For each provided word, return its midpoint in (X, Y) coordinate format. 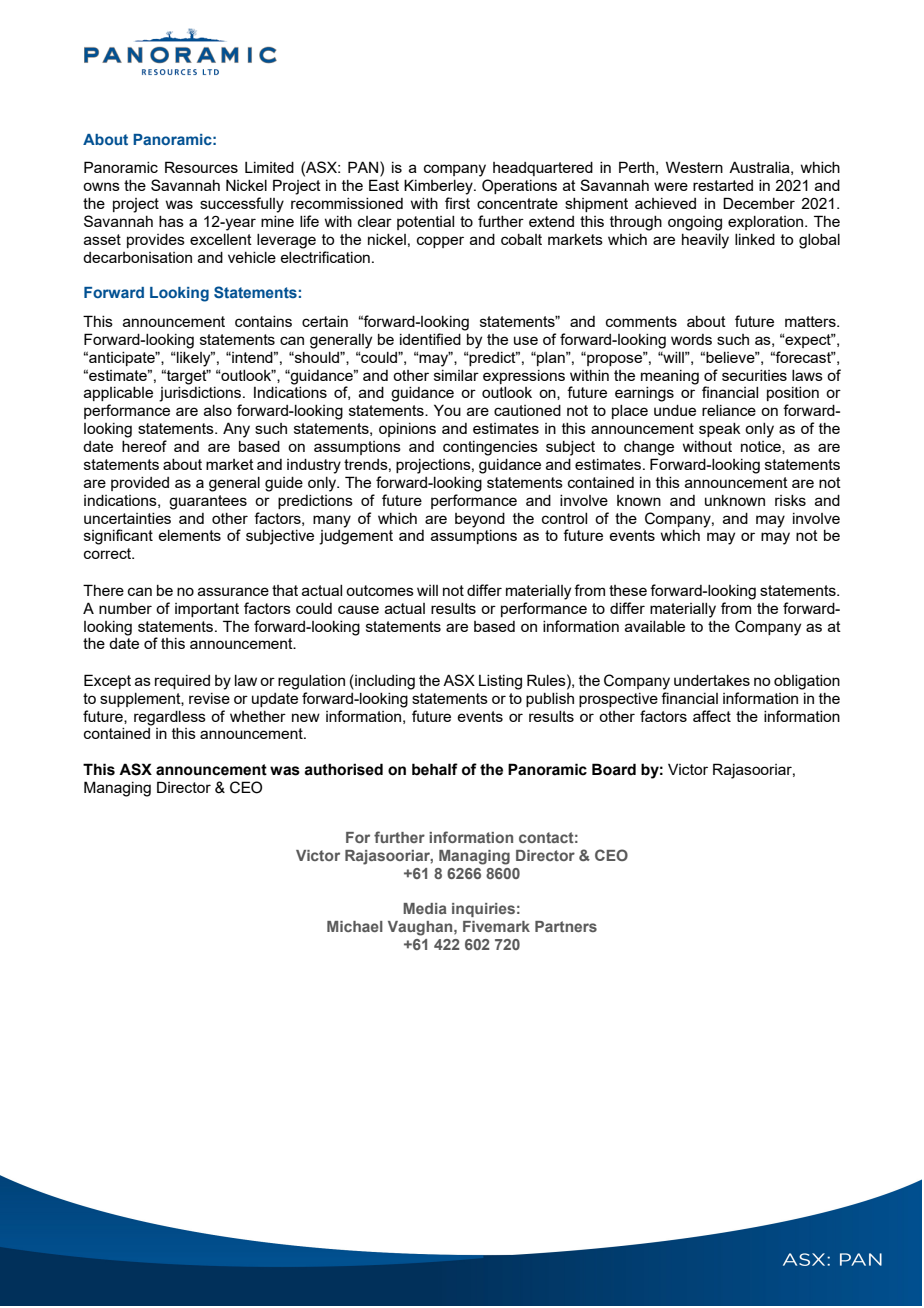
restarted (723, 185)
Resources (201, 167)
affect (712, 716)
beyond (480, 520)
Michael (355, 926)
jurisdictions (201, 394)
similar (456, 375)
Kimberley (439, 187)
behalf (435, 769)
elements (189, 535)
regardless (170, 718)
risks (790, 500)
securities (754, 375)
